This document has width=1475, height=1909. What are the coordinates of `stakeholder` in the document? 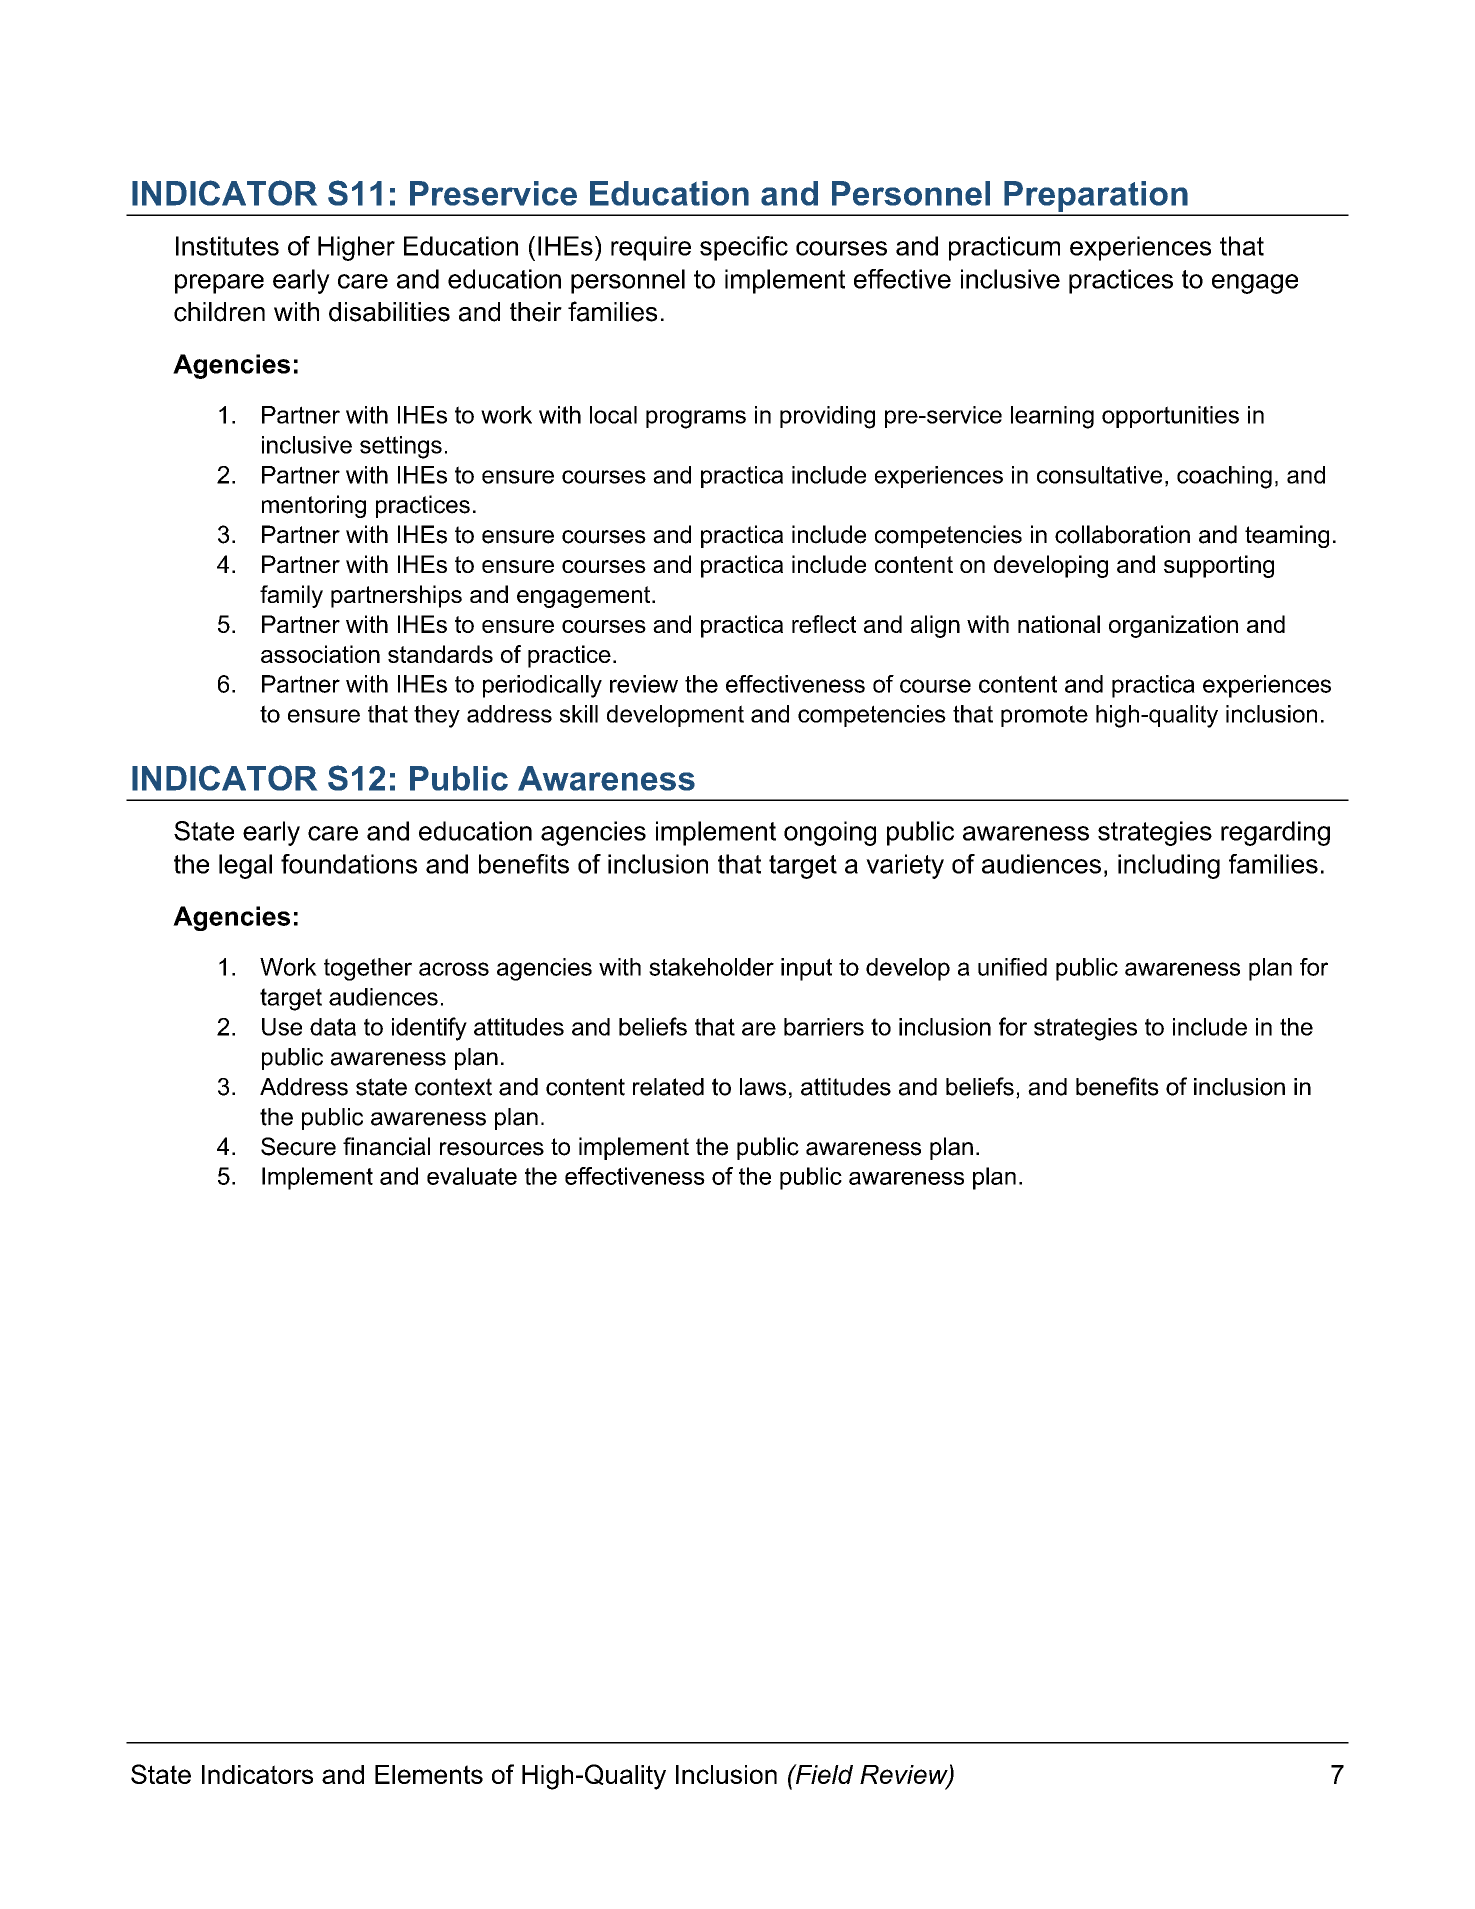 It's located at (711, 967).
